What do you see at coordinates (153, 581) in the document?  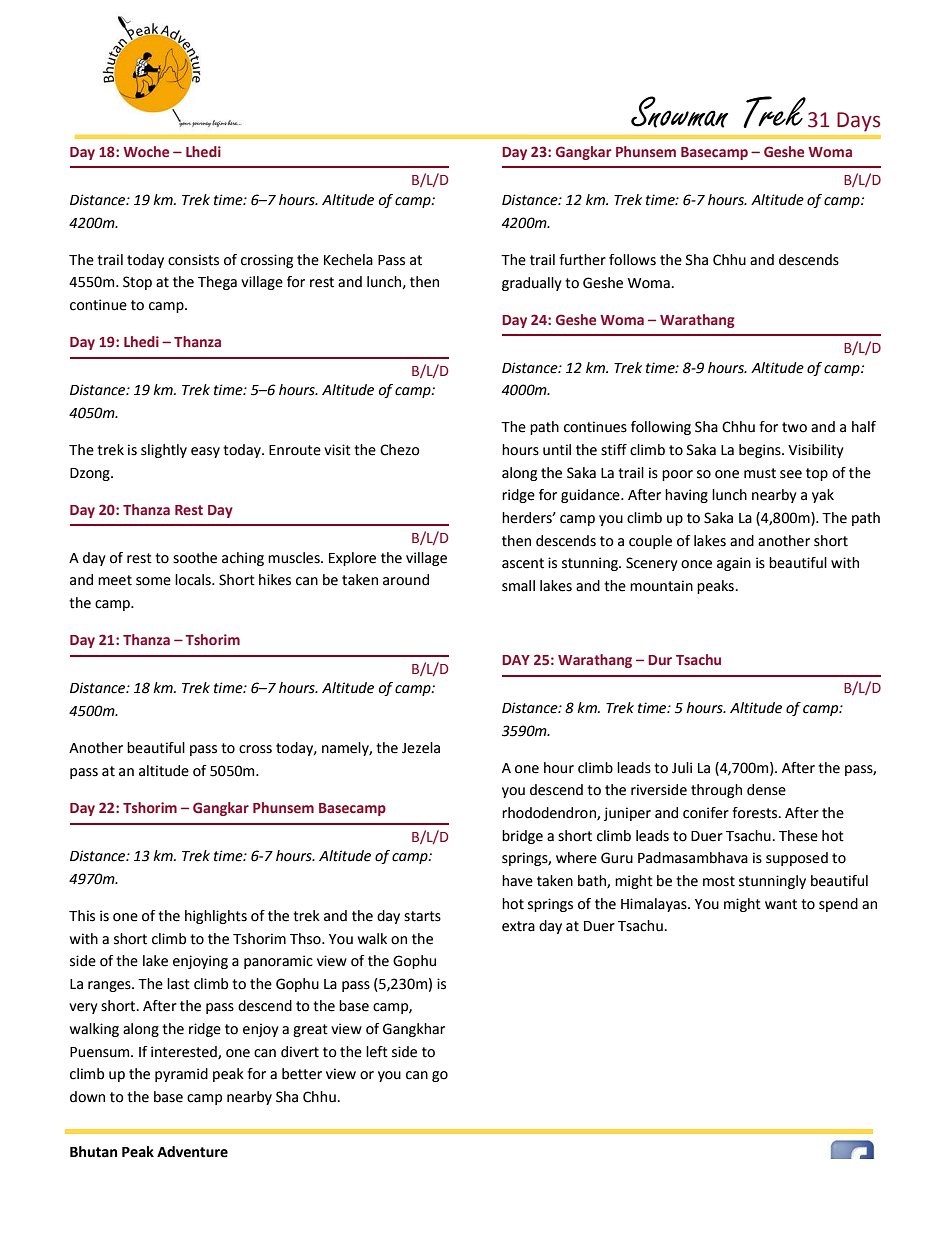 I see `some` at bounding box center [153, 581].
